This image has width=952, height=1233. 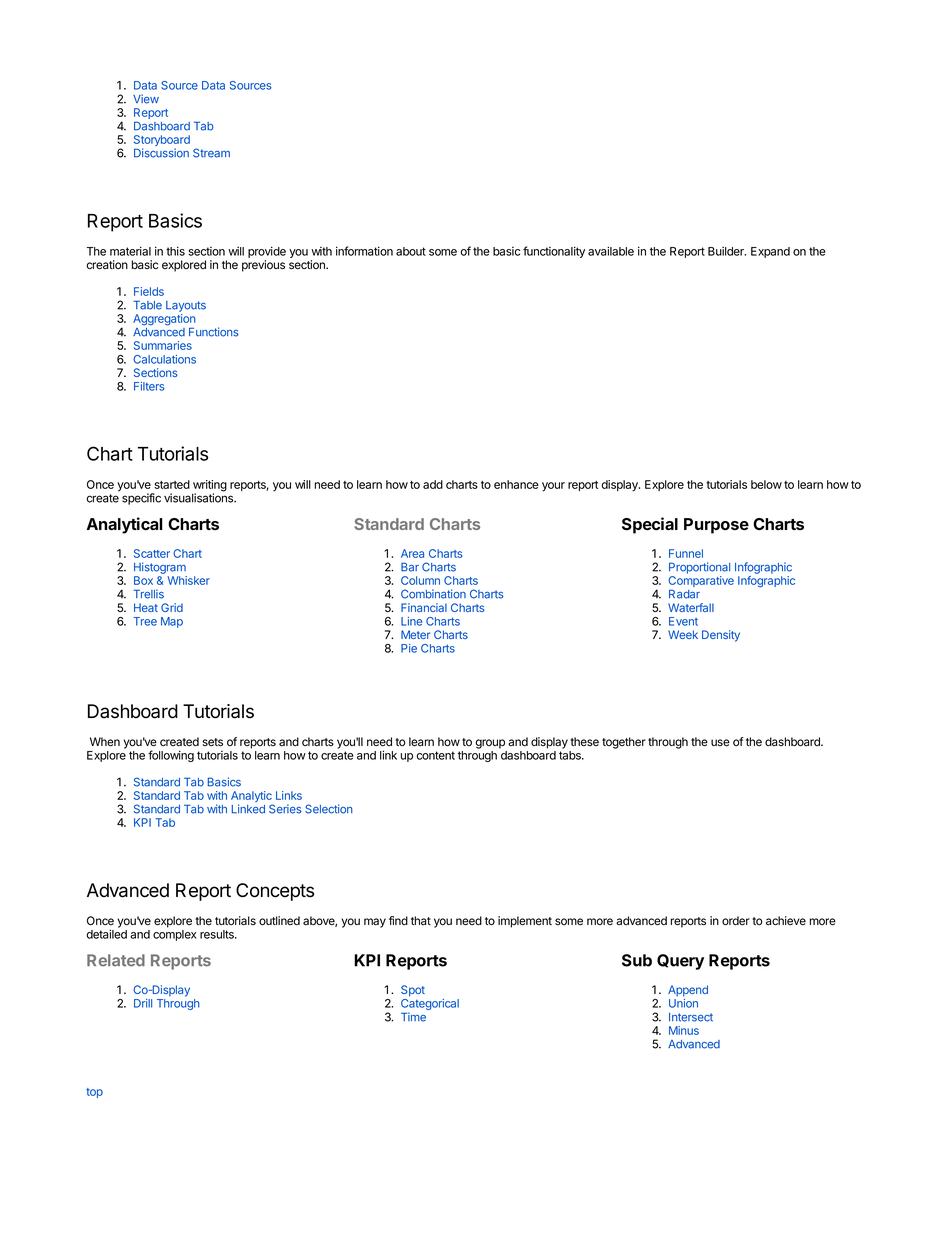 What do you see at coordinates (162, 142) in the image?
I see `Storyboard` at bounding box center [162, 142].
